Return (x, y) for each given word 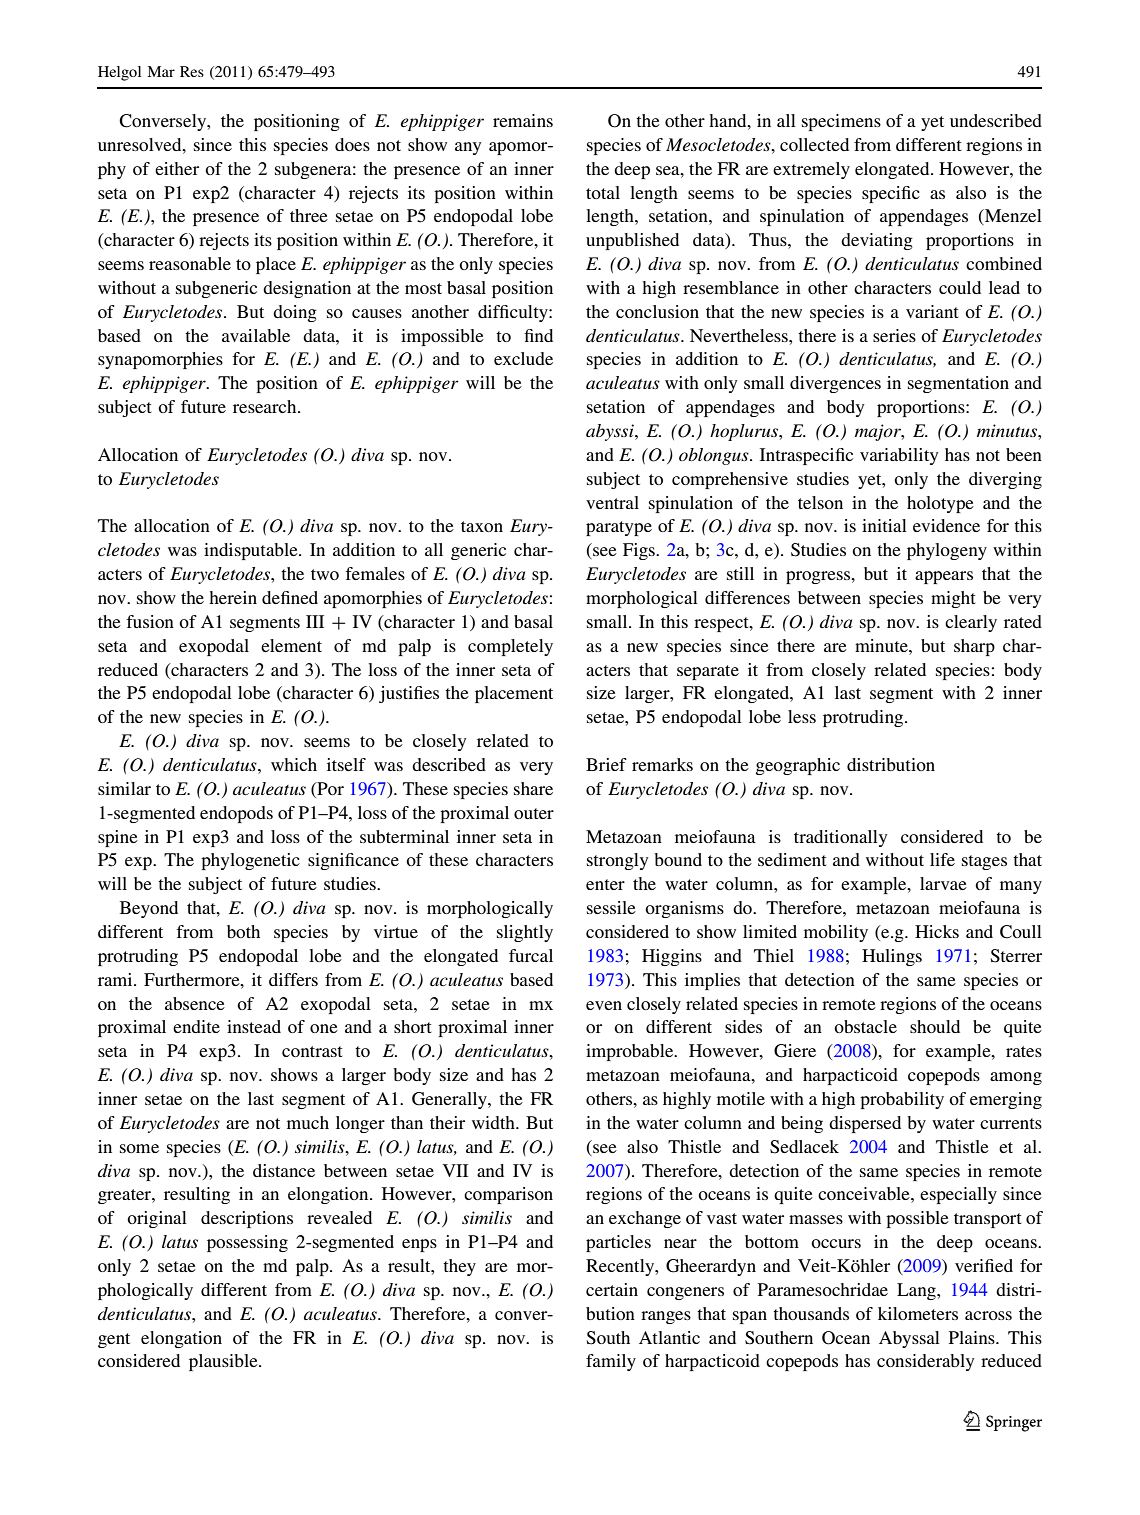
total (603, 192)
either (177, 168)
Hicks (937, 931)
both (243, 931)
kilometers (918, 1313)
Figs (640, 551)
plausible (224, 1362)
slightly (525, 933)
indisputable (252, 551)
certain (612, 1289)
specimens (841, 122)
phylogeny (947, 551)
